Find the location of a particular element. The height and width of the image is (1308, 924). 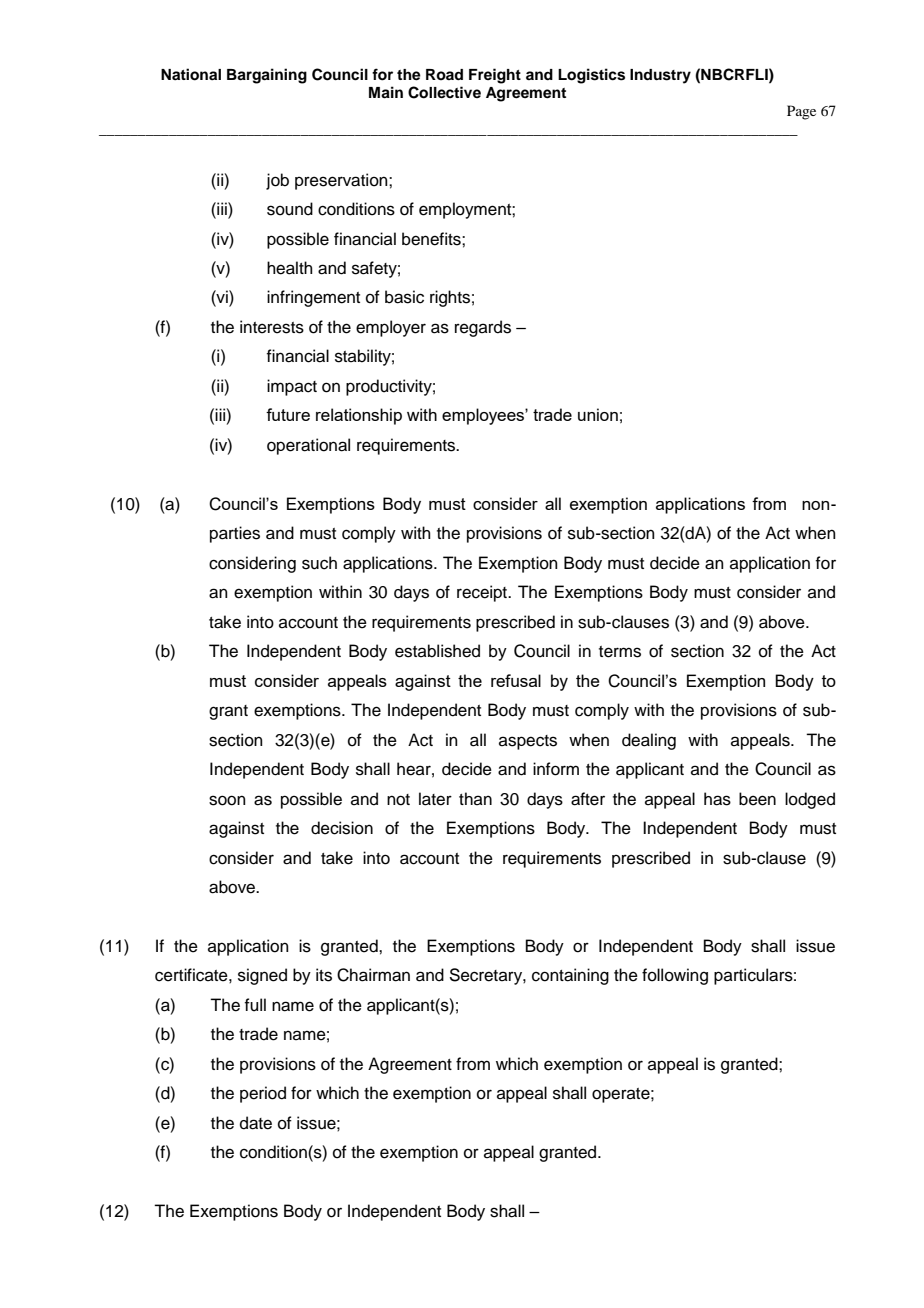

terms is located at coordinates (620, 652).
